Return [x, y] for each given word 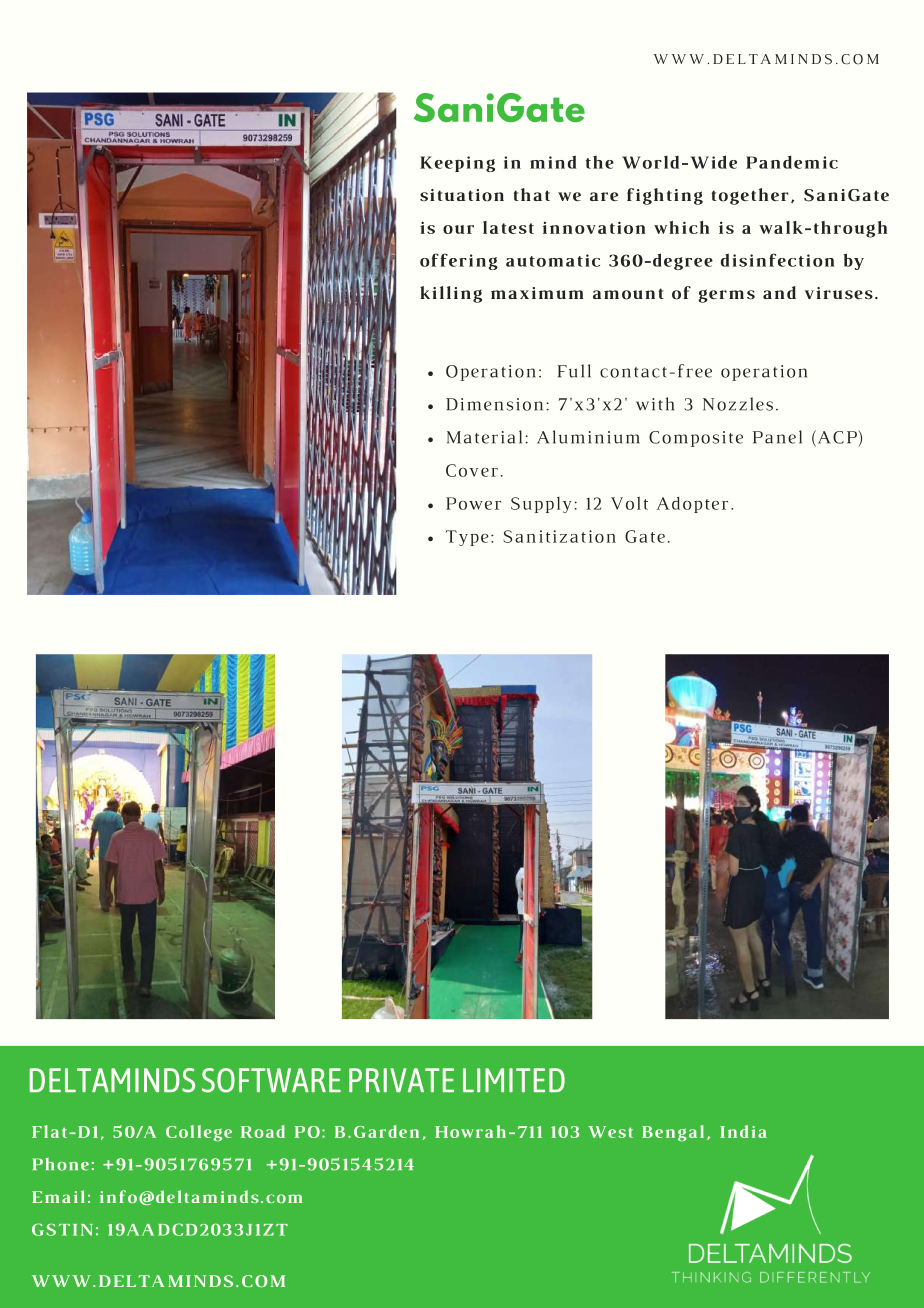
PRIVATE [401, 1080]
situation [462, 195]
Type [467, 538]
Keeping [457, 164]
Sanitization [559, 536]
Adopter [692, 505]
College [199, 1133]
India [743, 1131]
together [750, 196]
